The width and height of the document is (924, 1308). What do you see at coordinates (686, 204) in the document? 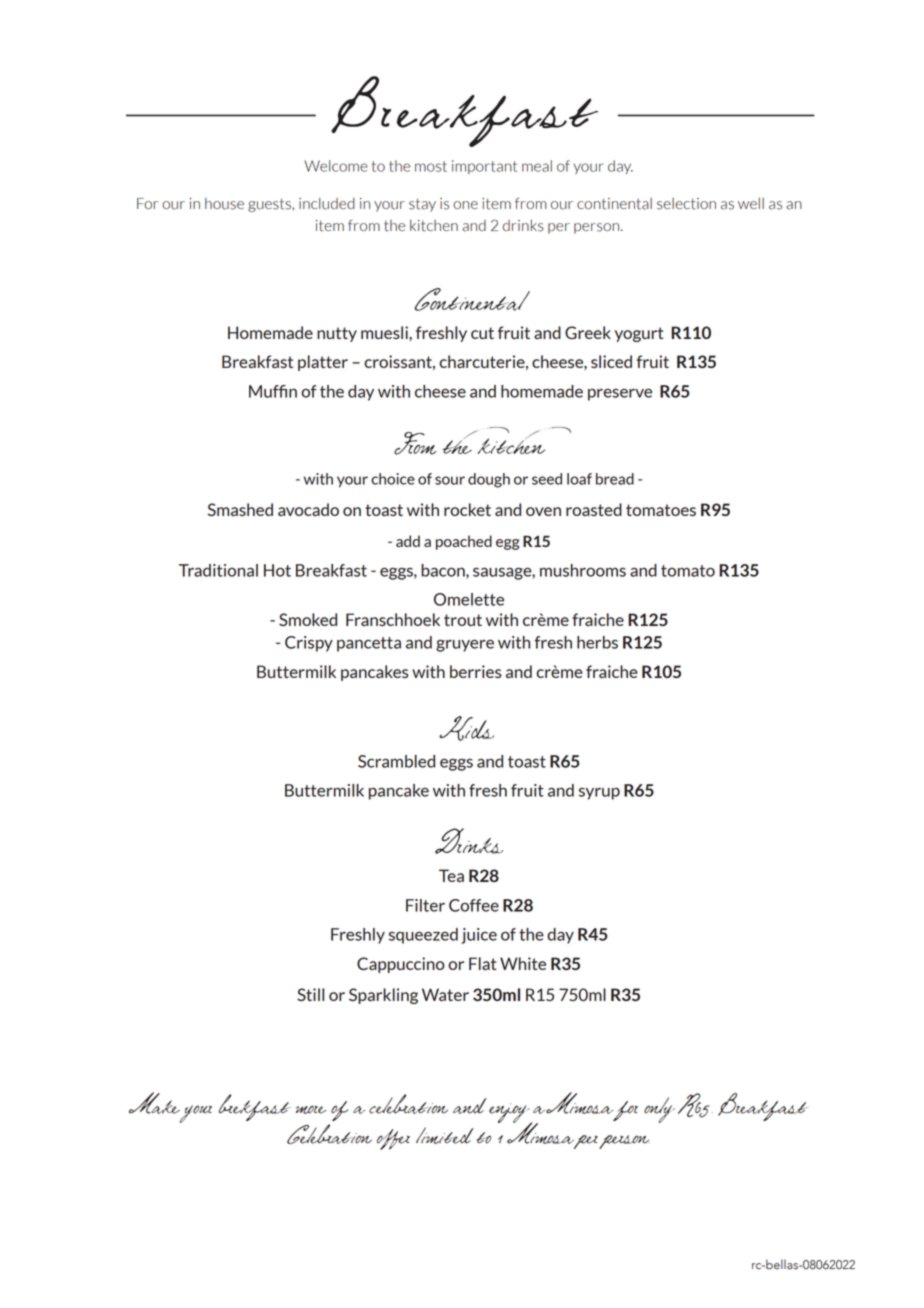
I see `selection` at bounding box center [686, 204].
